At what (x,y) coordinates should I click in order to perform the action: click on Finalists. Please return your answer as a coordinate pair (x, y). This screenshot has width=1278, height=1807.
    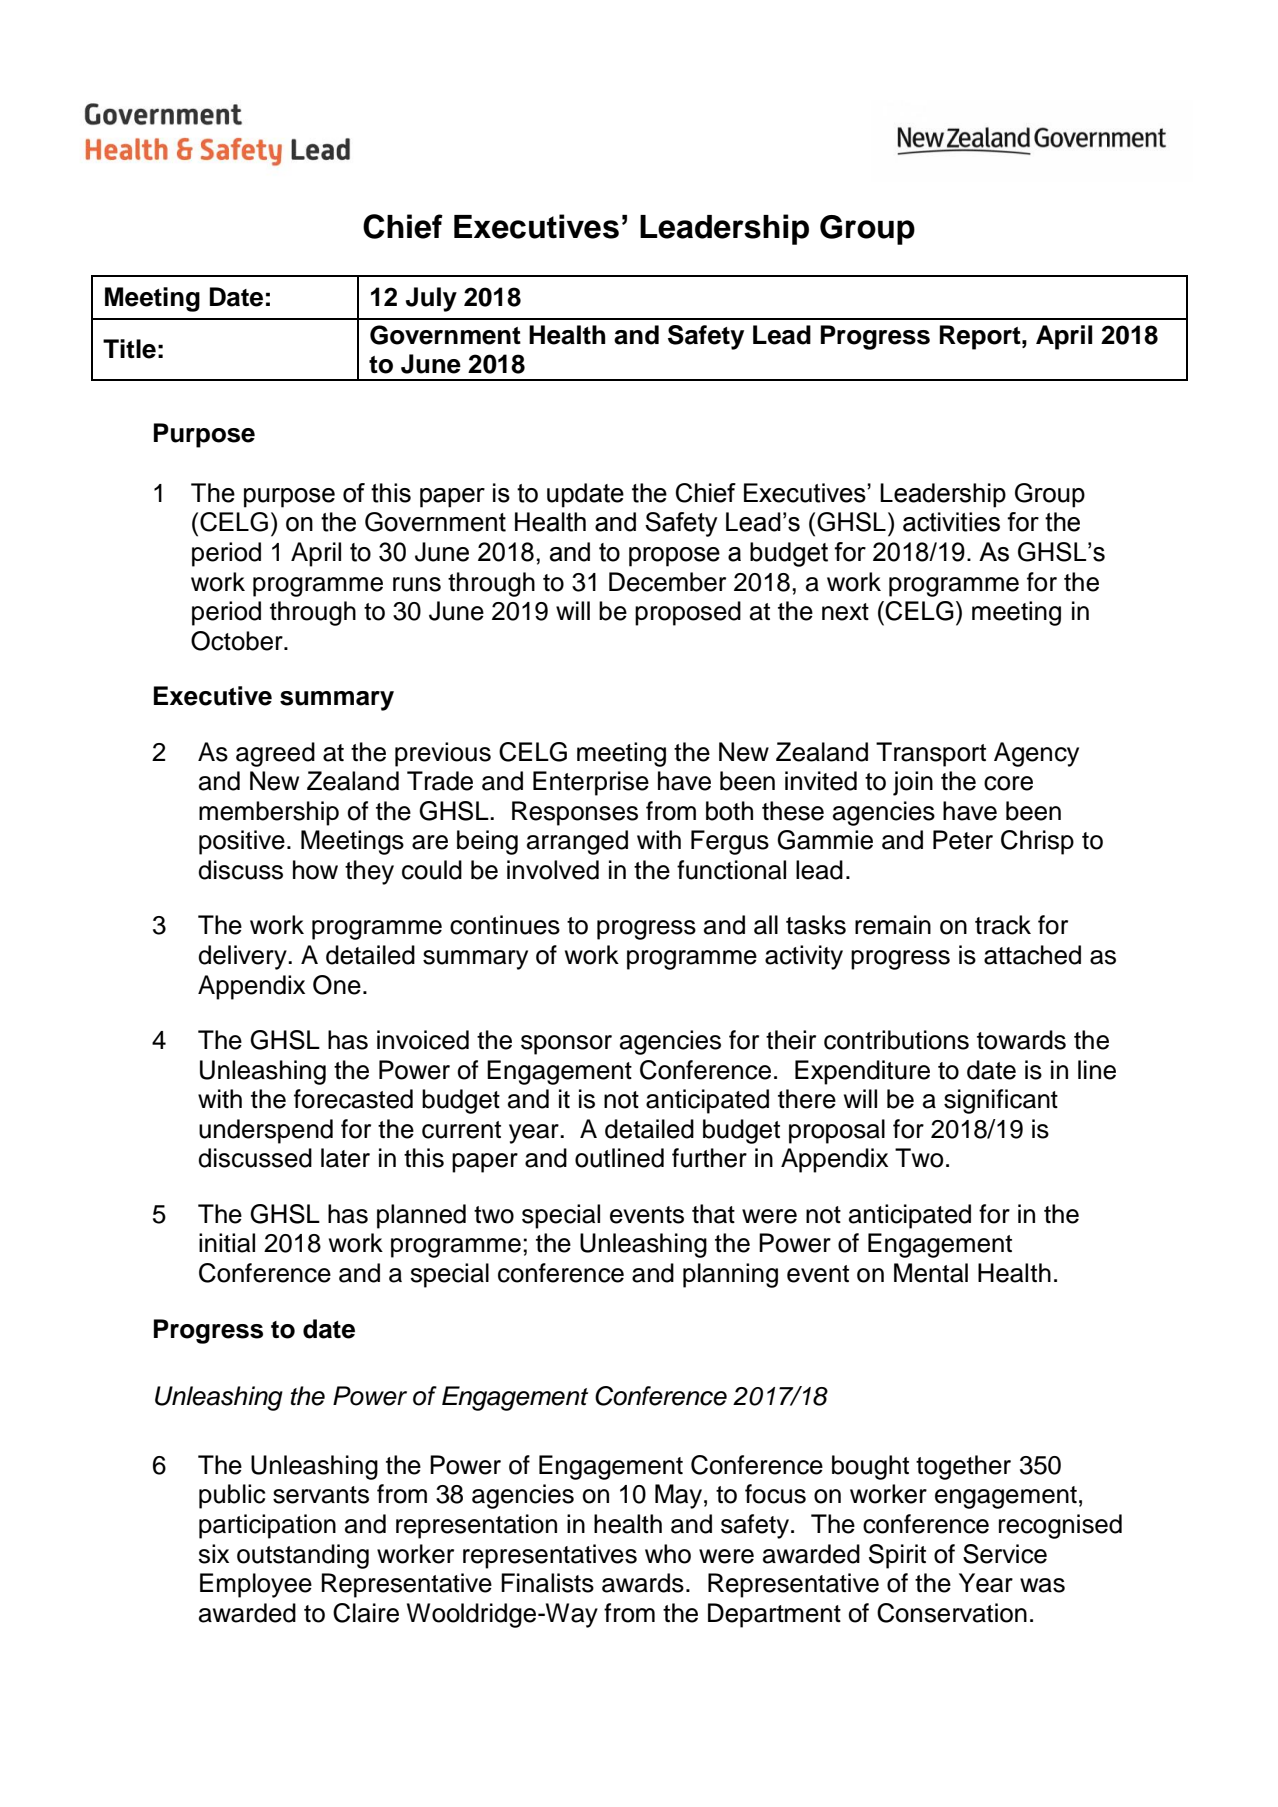
    Looking at the image, I should click on (547, 1583).
